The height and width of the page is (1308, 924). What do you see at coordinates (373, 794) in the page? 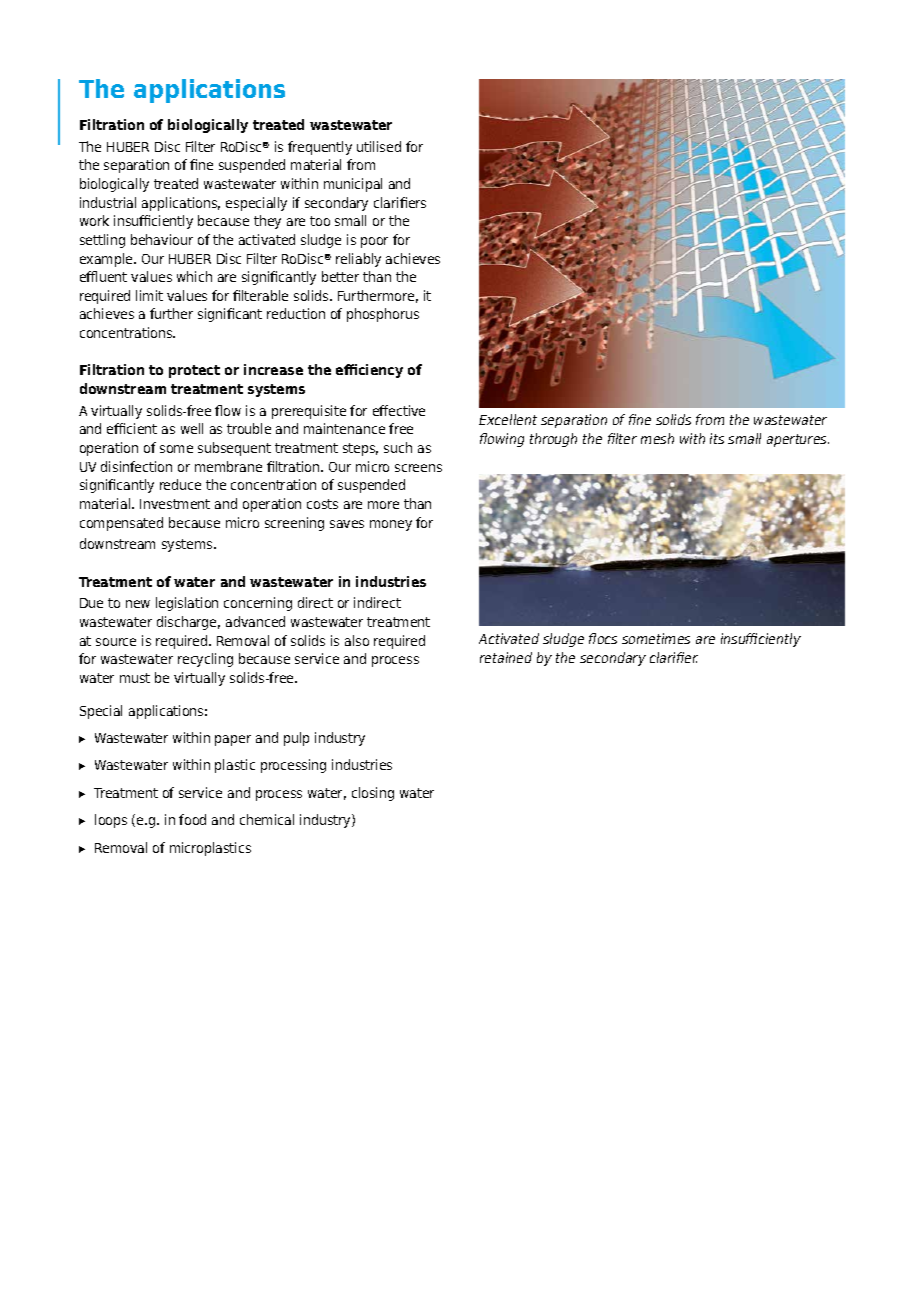
I see `closing` at bounding box center [373, 794].
